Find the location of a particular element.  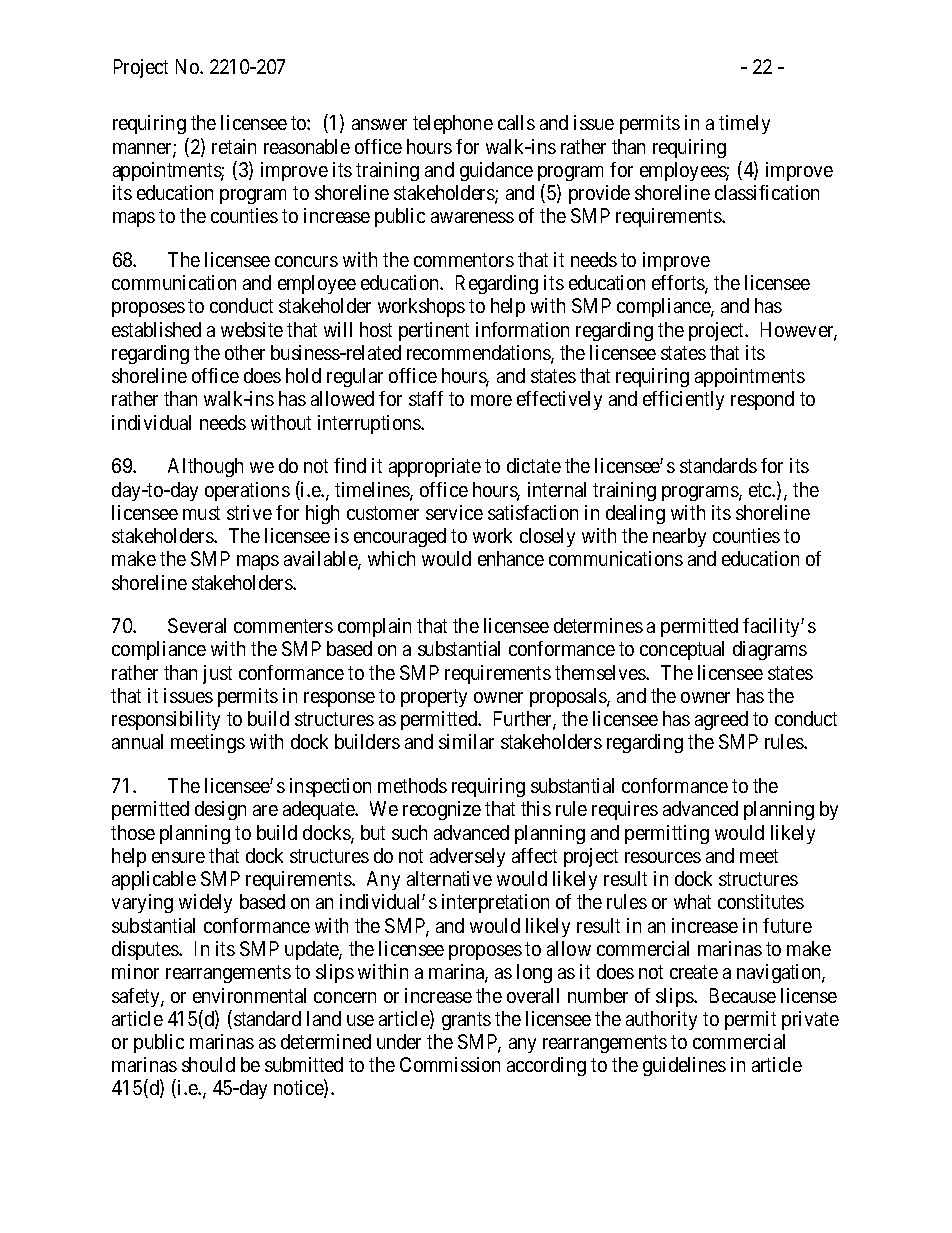

resources is located at coordinates (663, 857).
